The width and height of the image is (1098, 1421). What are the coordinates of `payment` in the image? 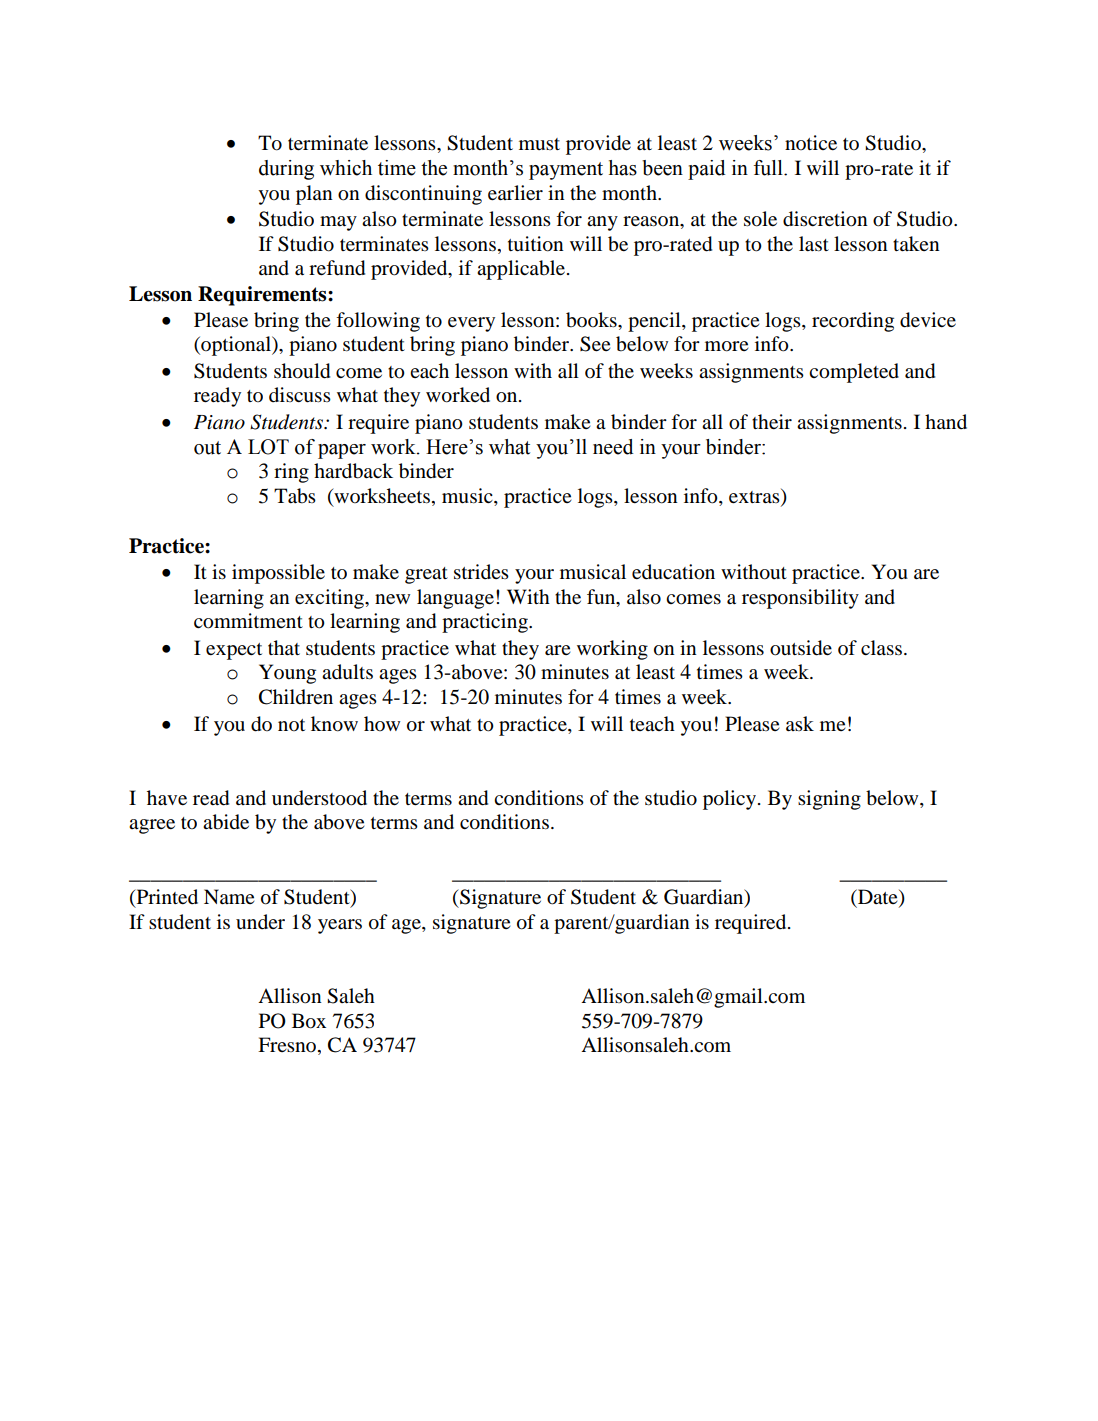 It's located at (566, 171).
